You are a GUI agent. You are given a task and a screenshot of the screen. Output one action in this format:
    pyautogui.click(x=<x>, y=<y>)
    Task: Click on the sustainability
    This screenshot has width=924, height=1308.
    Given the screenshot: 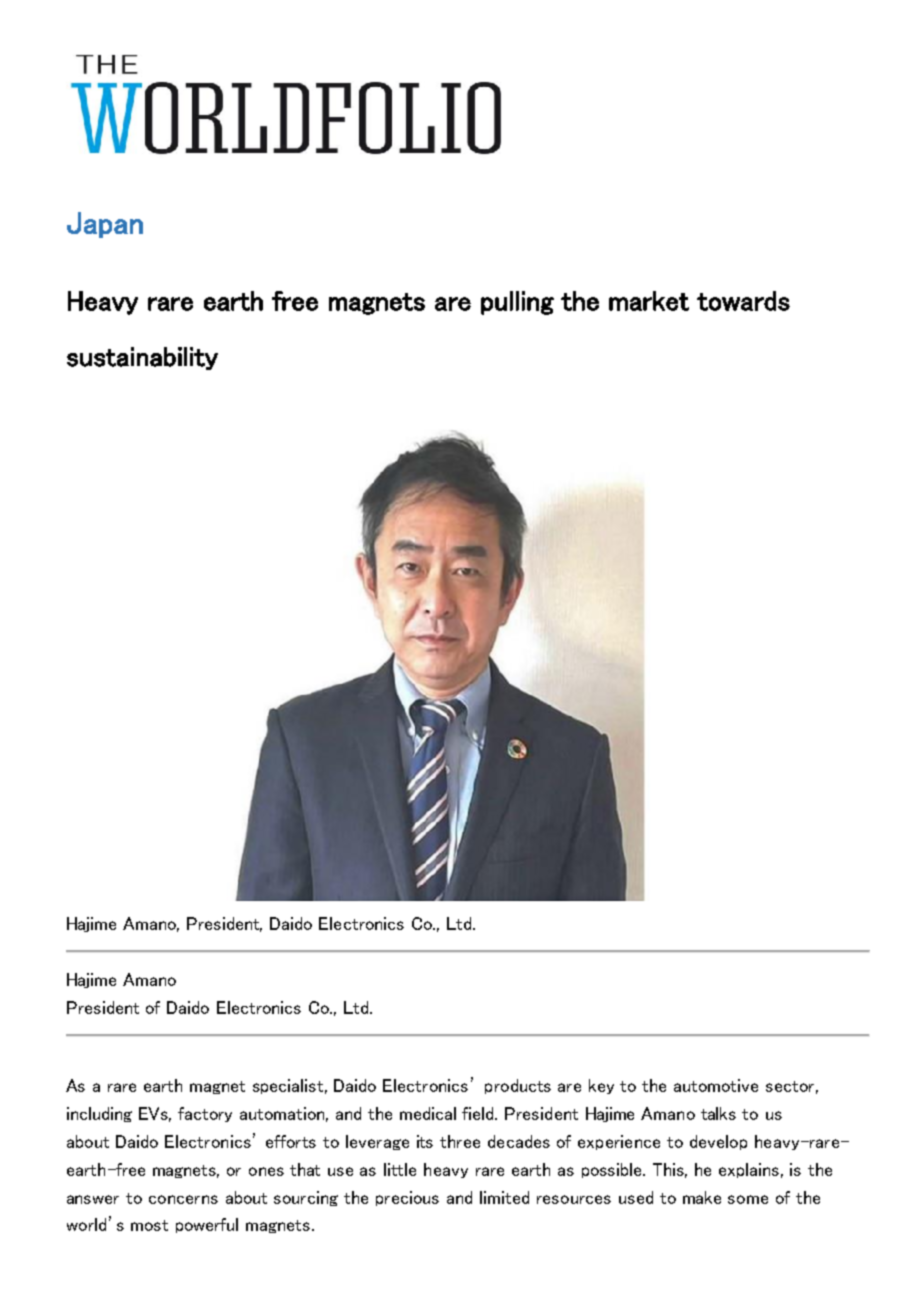 What is the action you would take?
    pyautogui.click(x=142, y=358)
